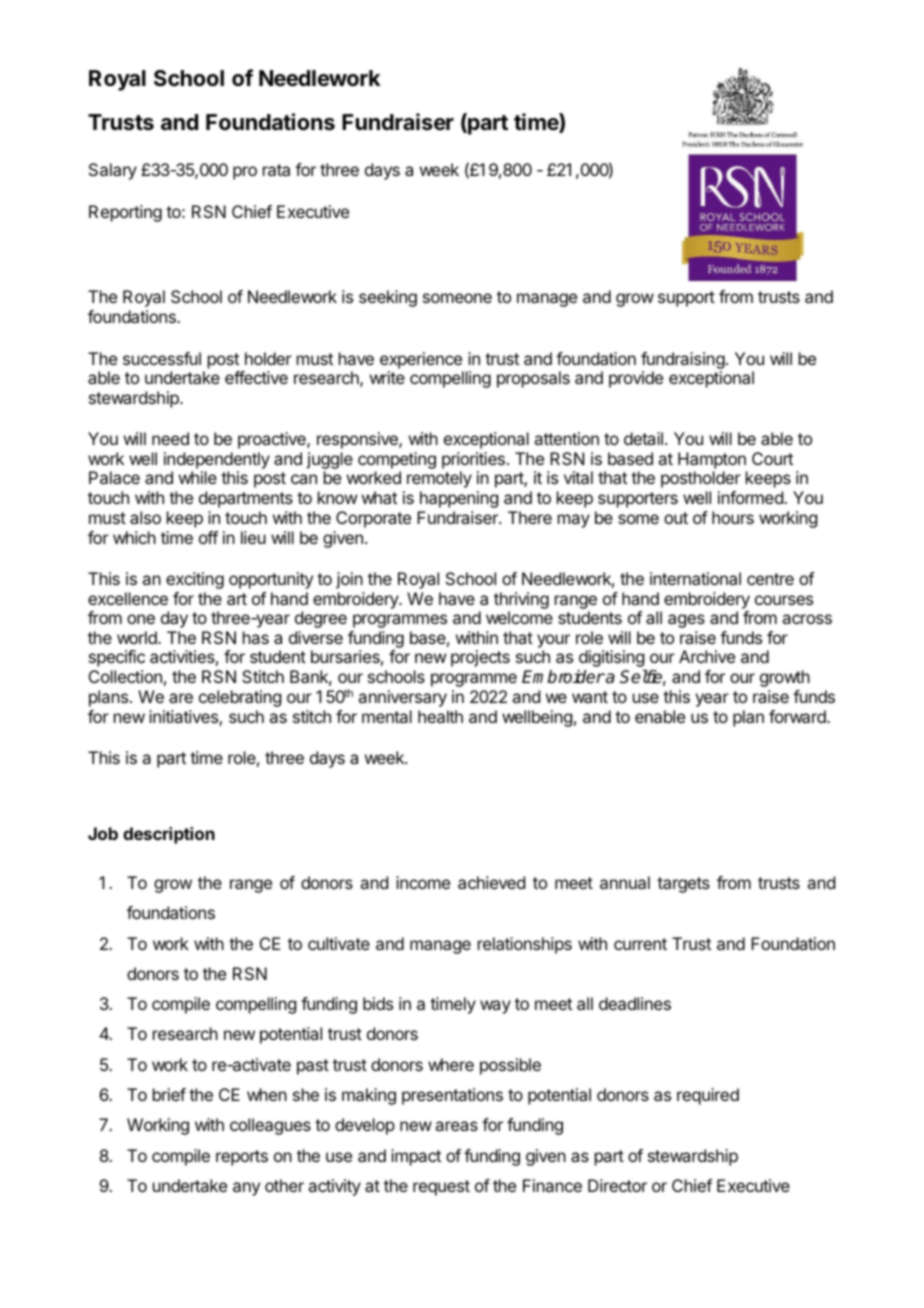 The image size is (924, 1308). Describe the element at coordinates (683, 360) in the screenshot. I see `fundraising` at that location.
